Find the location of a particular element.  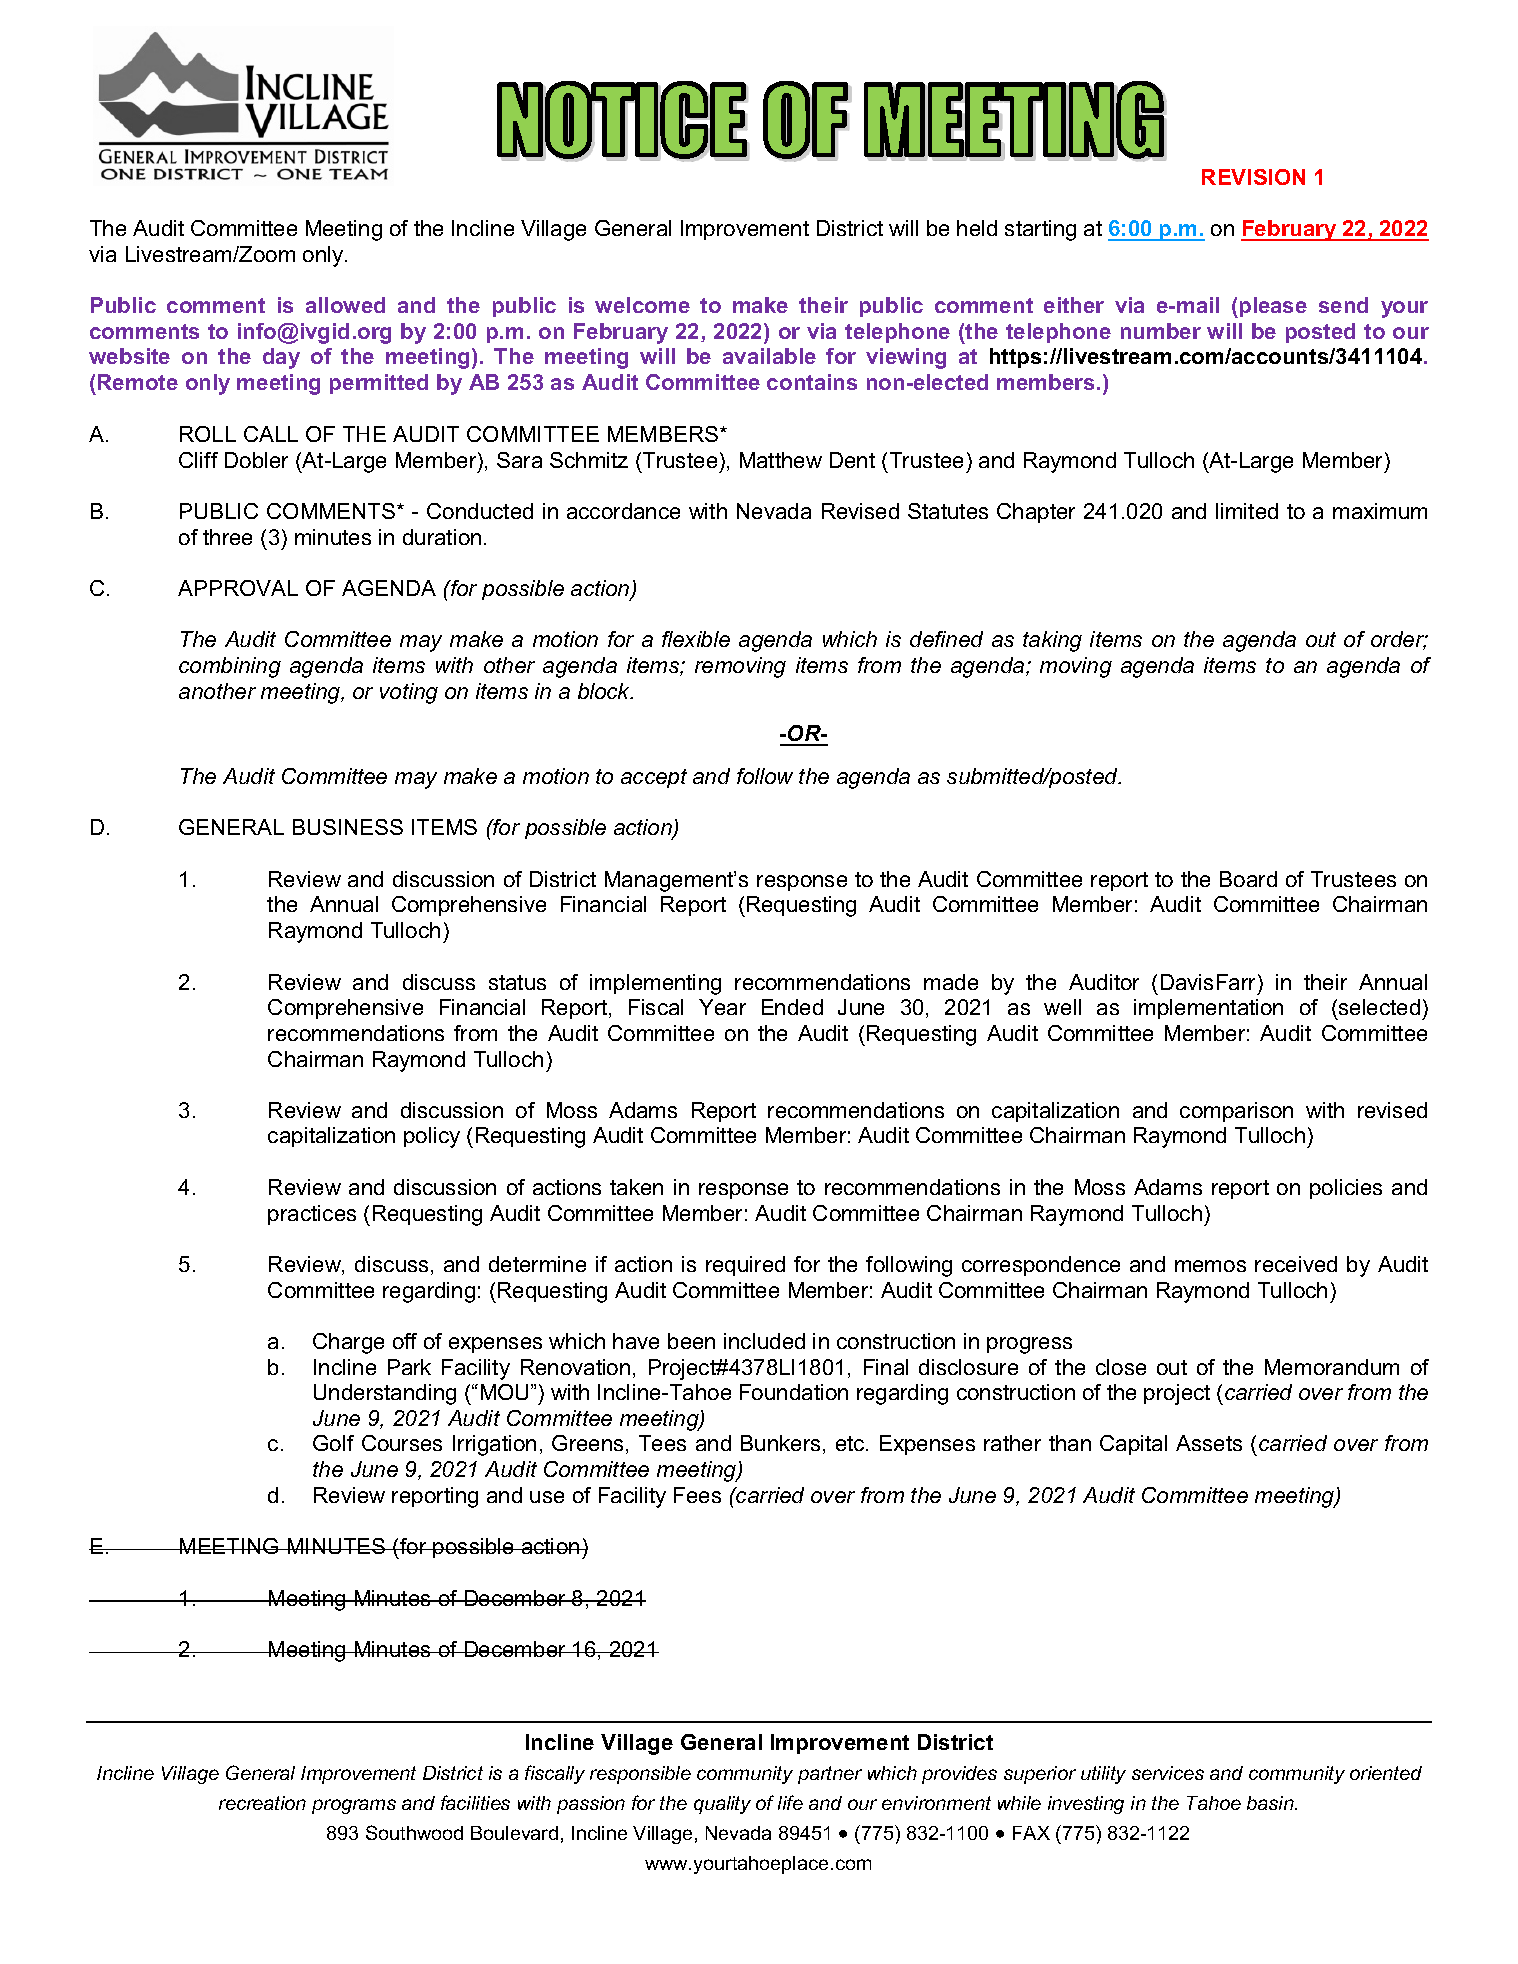

welcome is located at coordinates (642, 305).
